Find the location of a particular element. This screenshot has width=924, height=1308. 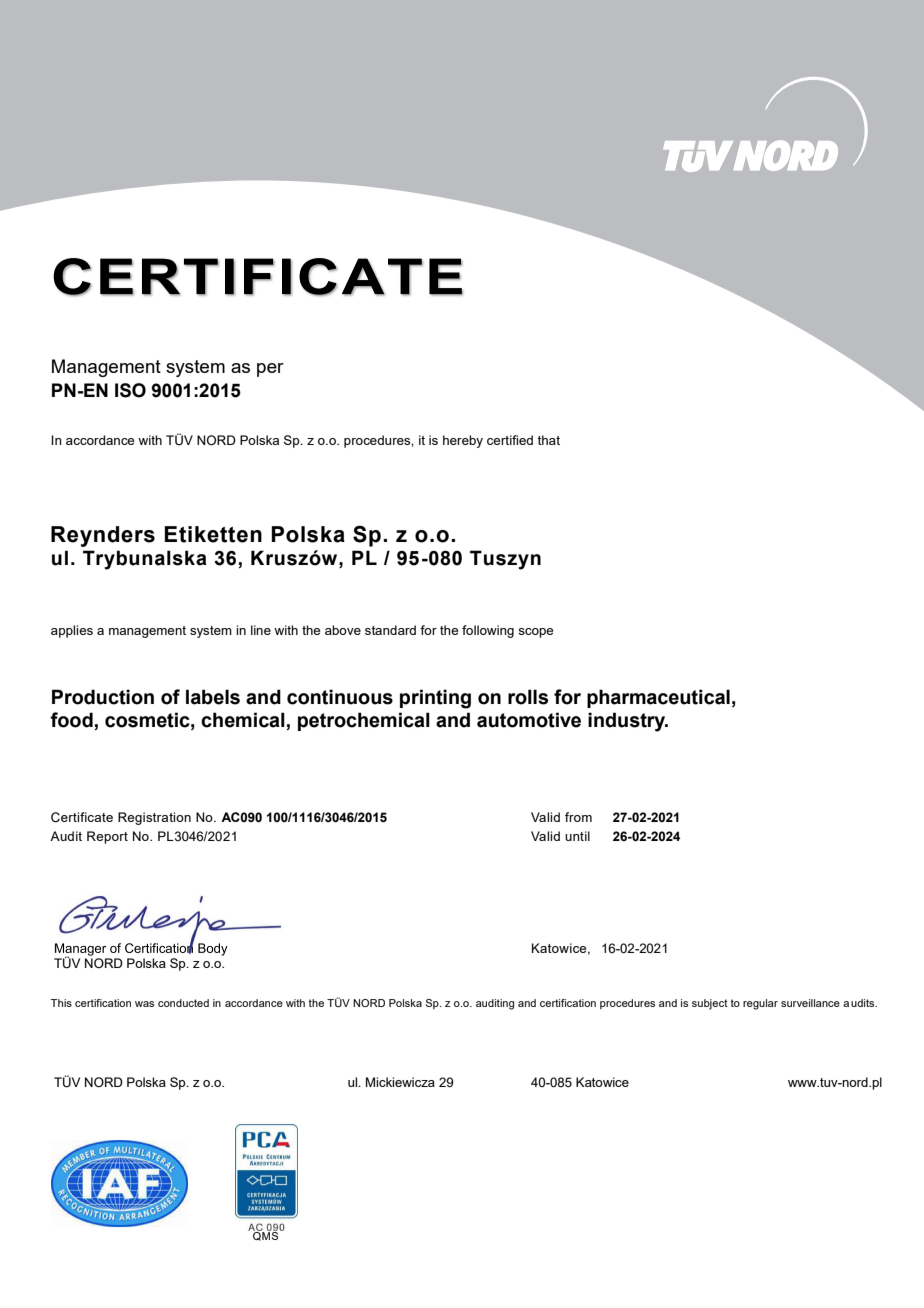

was is located at coordinates (144, 1004).
